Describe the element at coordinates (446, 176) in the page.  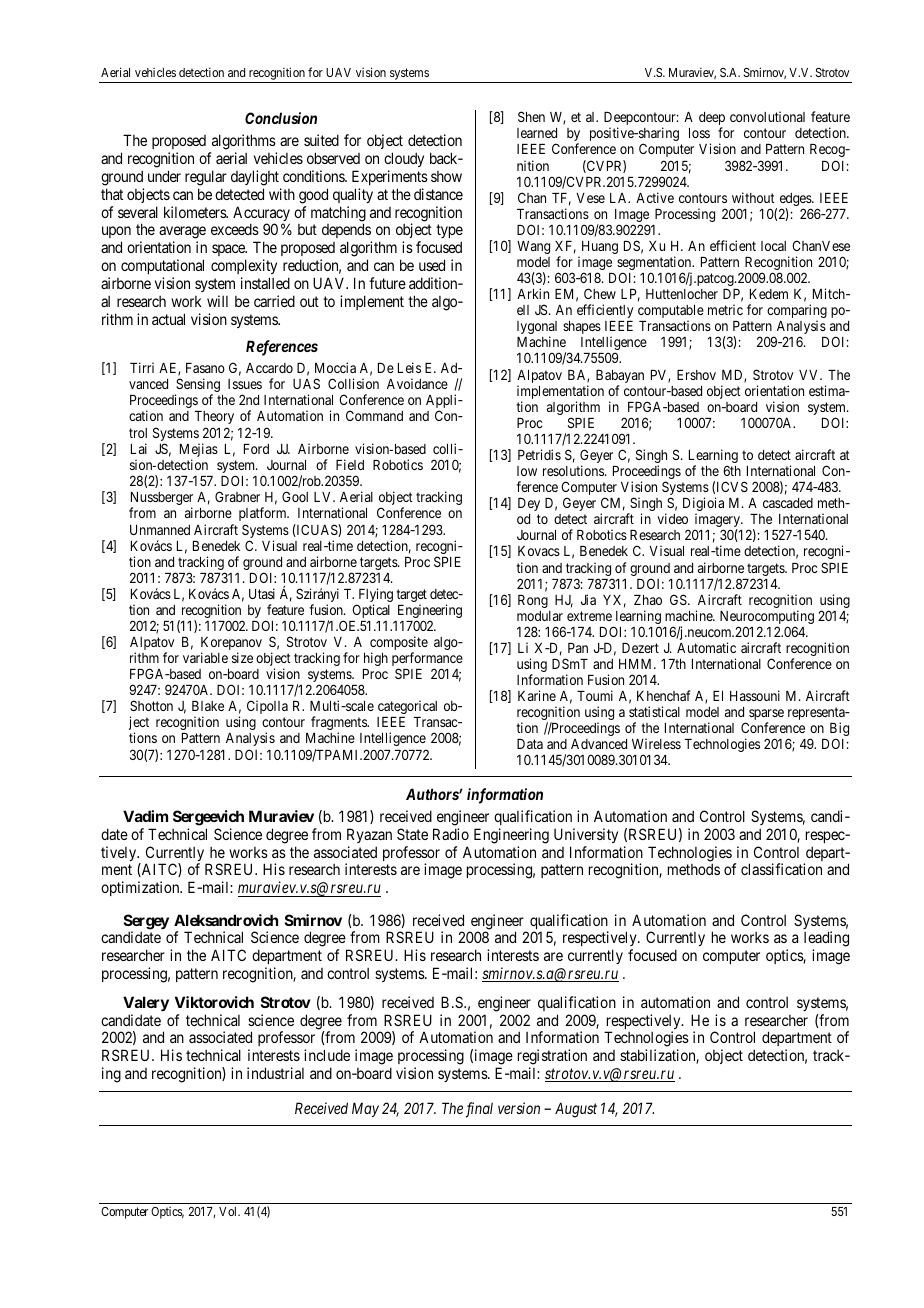
I see `show` at that location.
